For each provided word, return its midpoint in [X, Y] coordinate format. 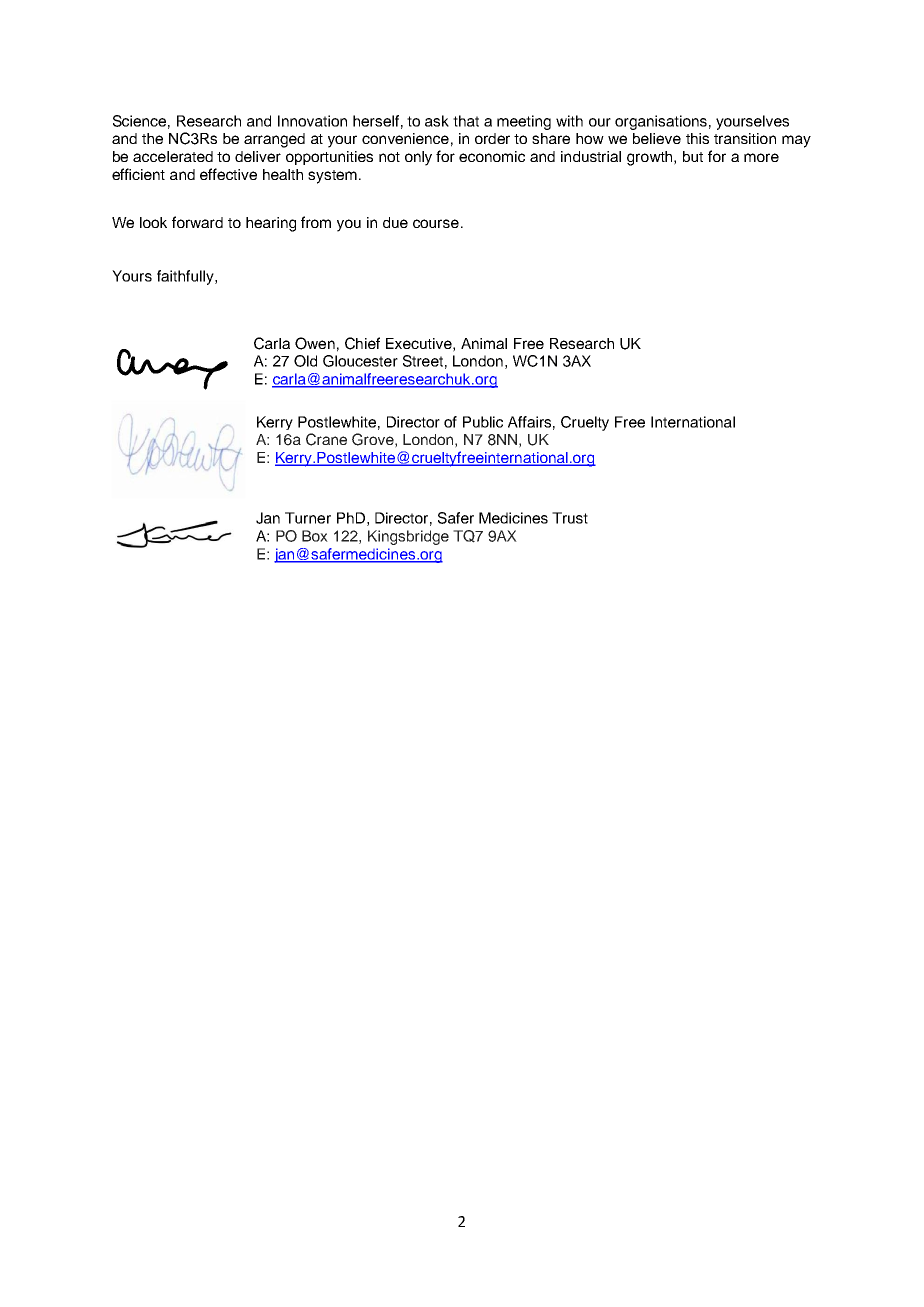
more [761, 157]
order [492, 138]
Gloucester [360, 361]
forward [197, 222]
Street [423, 361]
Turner [308, 518]
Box [315, 536]
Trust [570, 518]
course [436, 223]
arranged [274, 140]
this [697, 138]
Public [483, 422]
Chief [362, 343]
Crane [326, 439]
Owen [315, 343]
